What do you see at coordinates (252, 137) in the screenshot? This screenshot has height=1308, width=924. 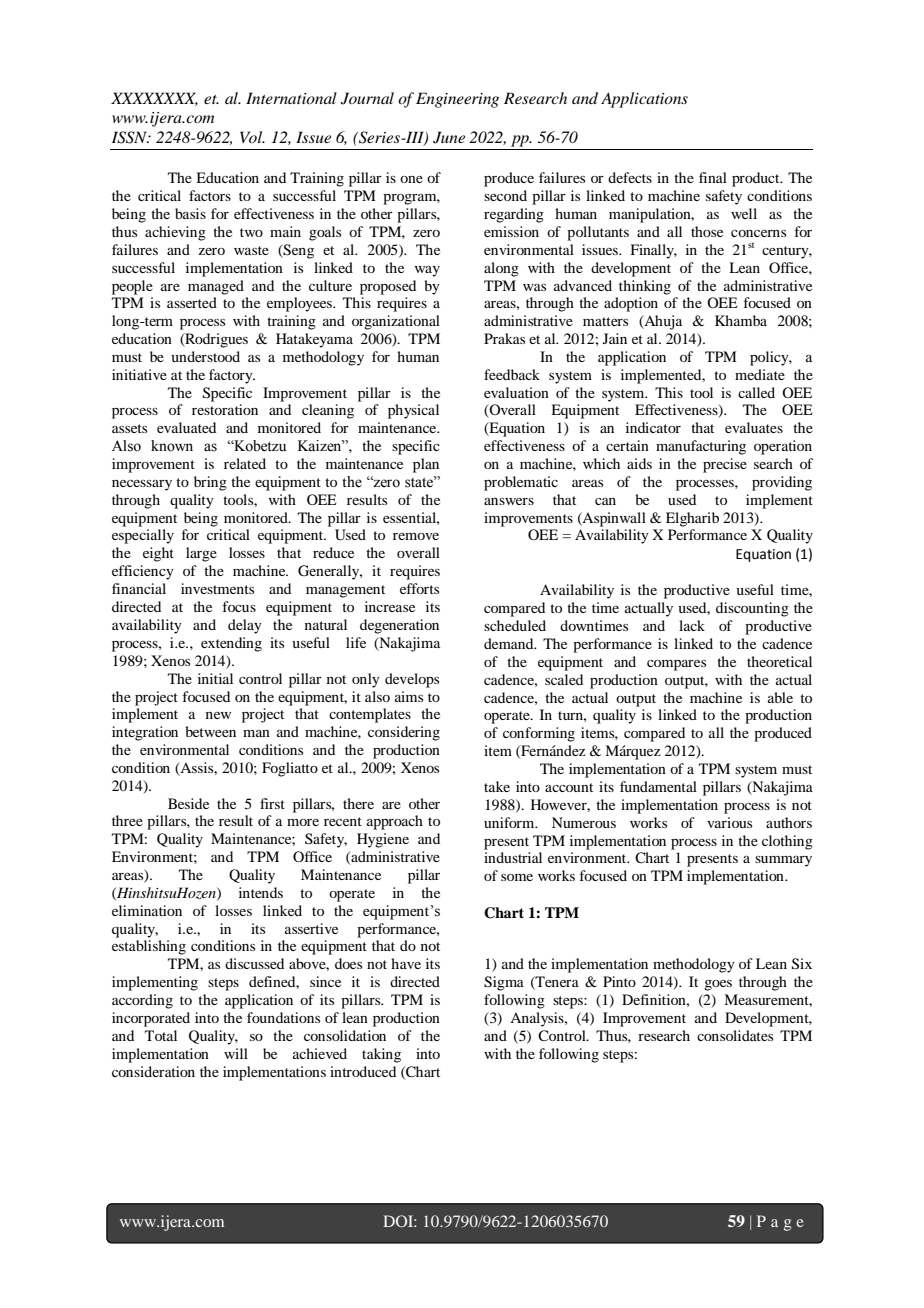 I see `Vol` at bounding box center [252, 137].
